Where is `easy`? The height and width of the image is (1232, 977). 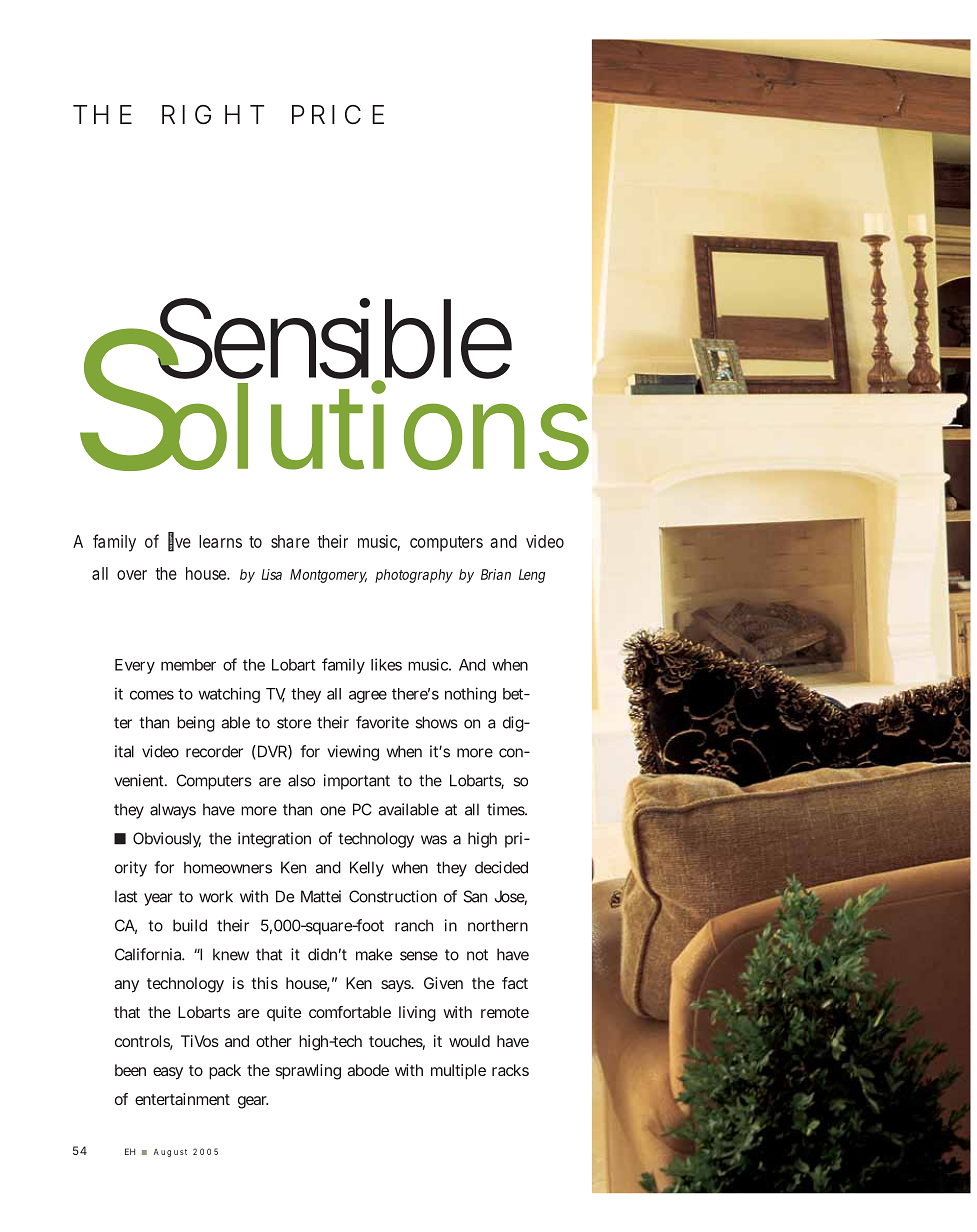
easy is located at coordinates (168, 1073).
